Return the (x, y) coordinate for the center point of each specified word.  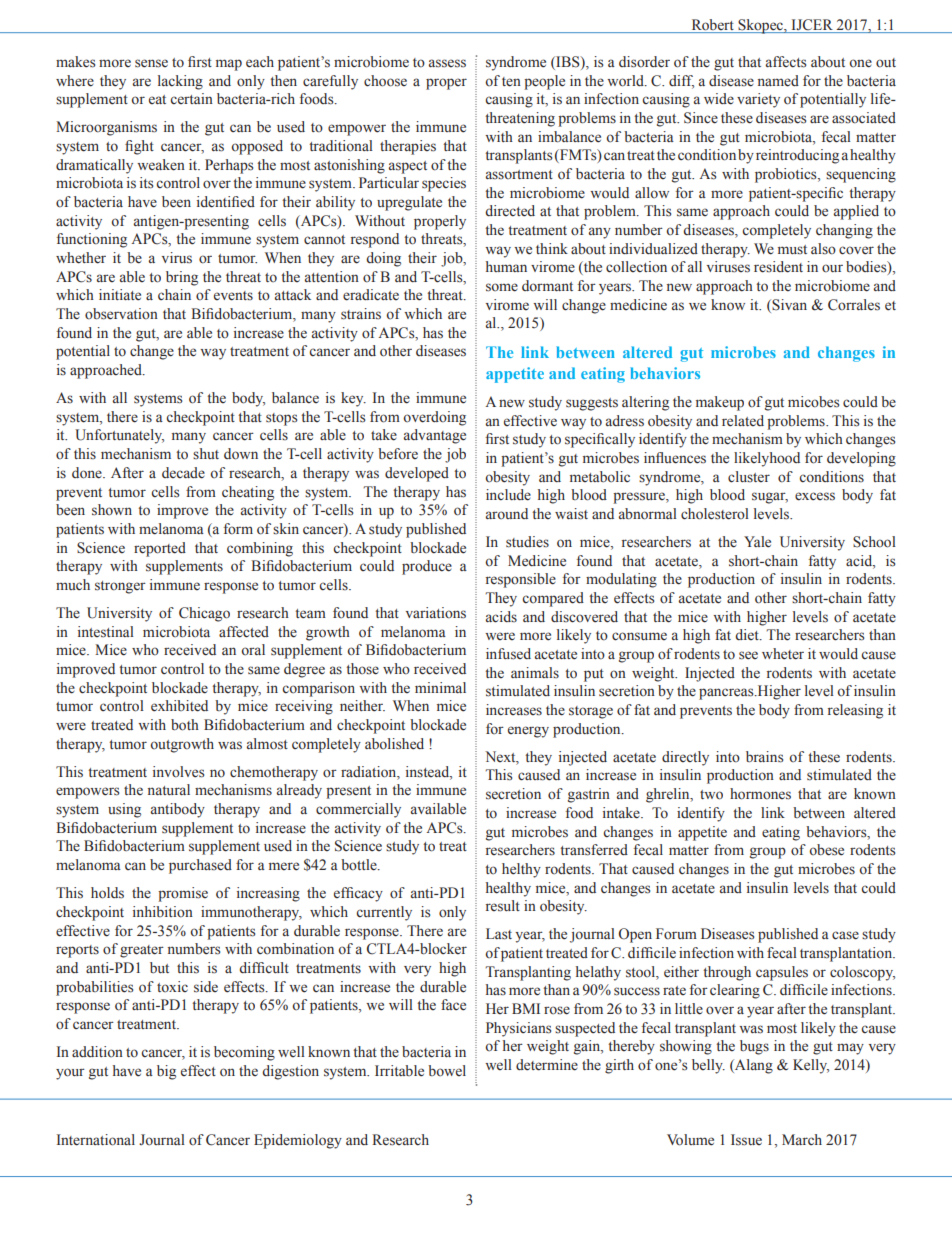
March (802, 1139)
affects (786, 62)
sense (151, 63)
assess (447, 63)
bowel (447, 1070)
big (166, 1072)
